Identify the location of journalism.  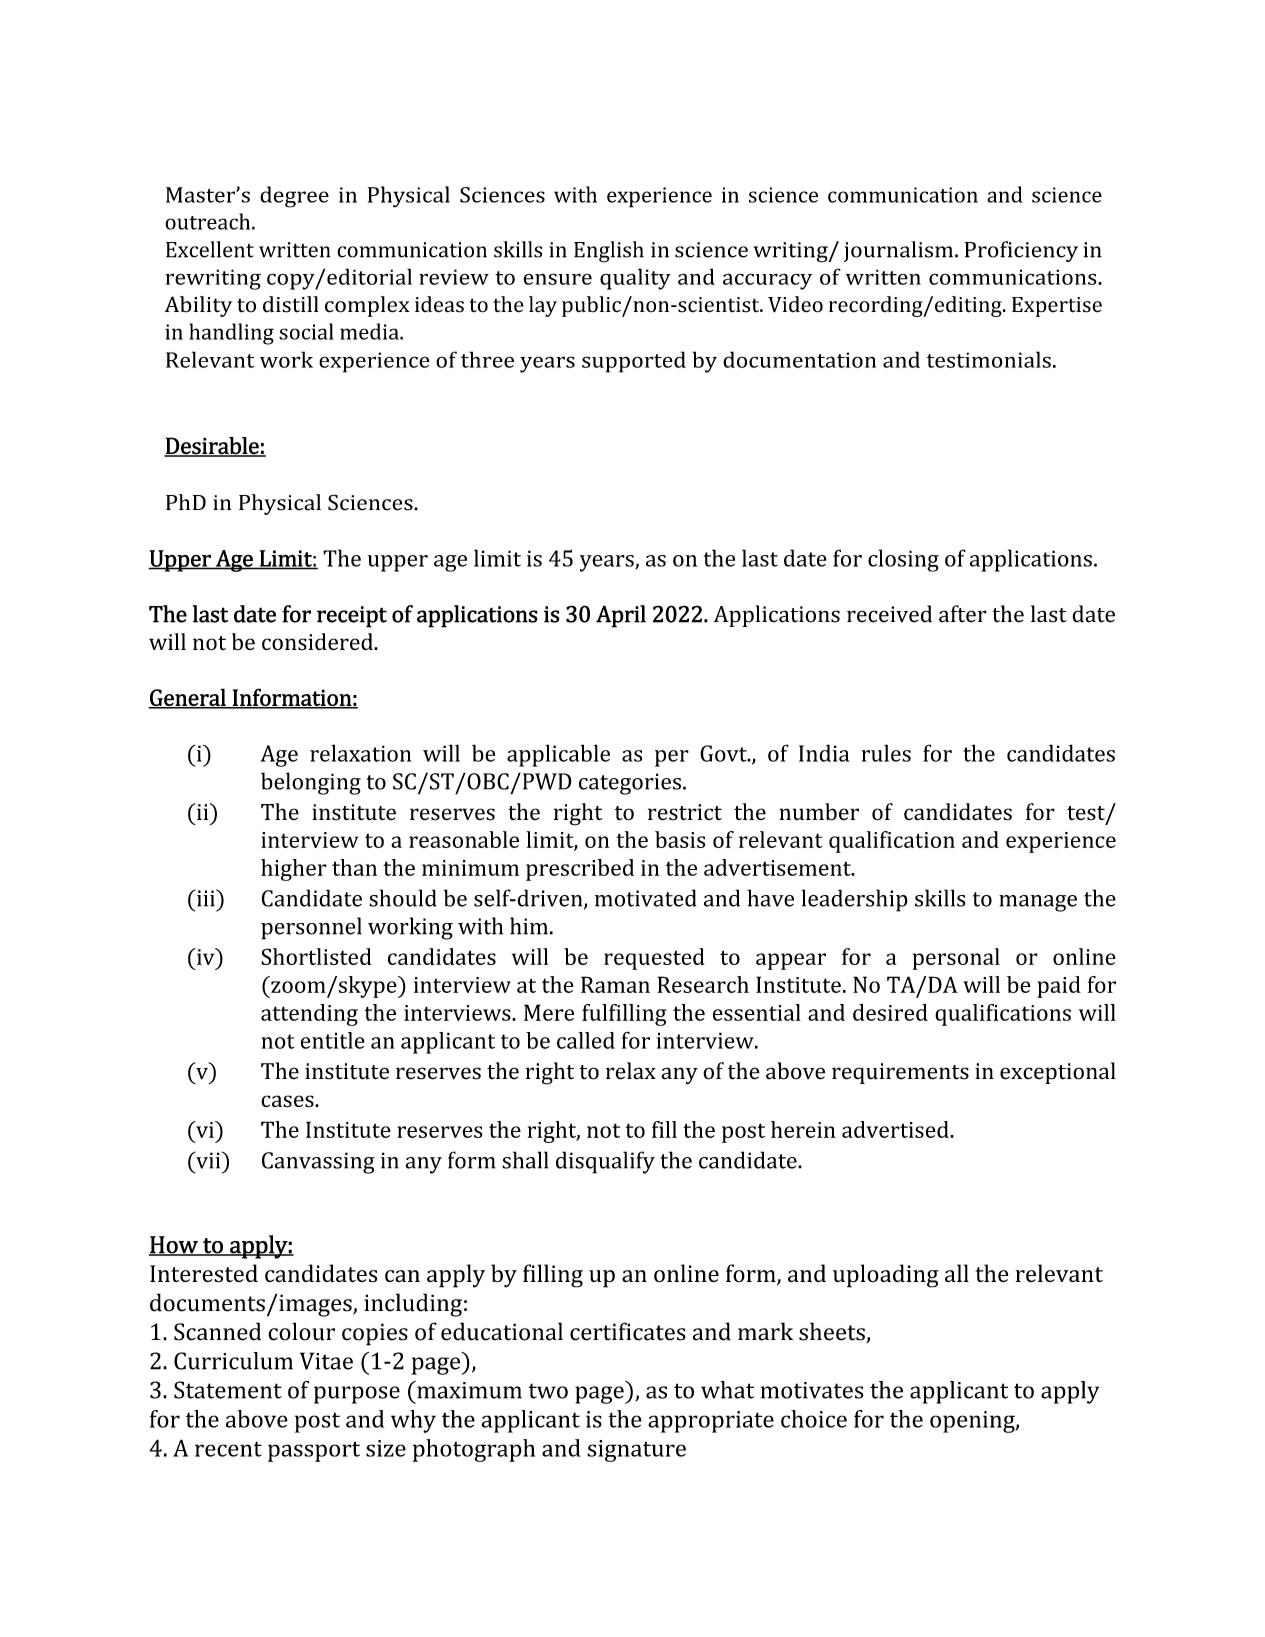
(900, 251).
